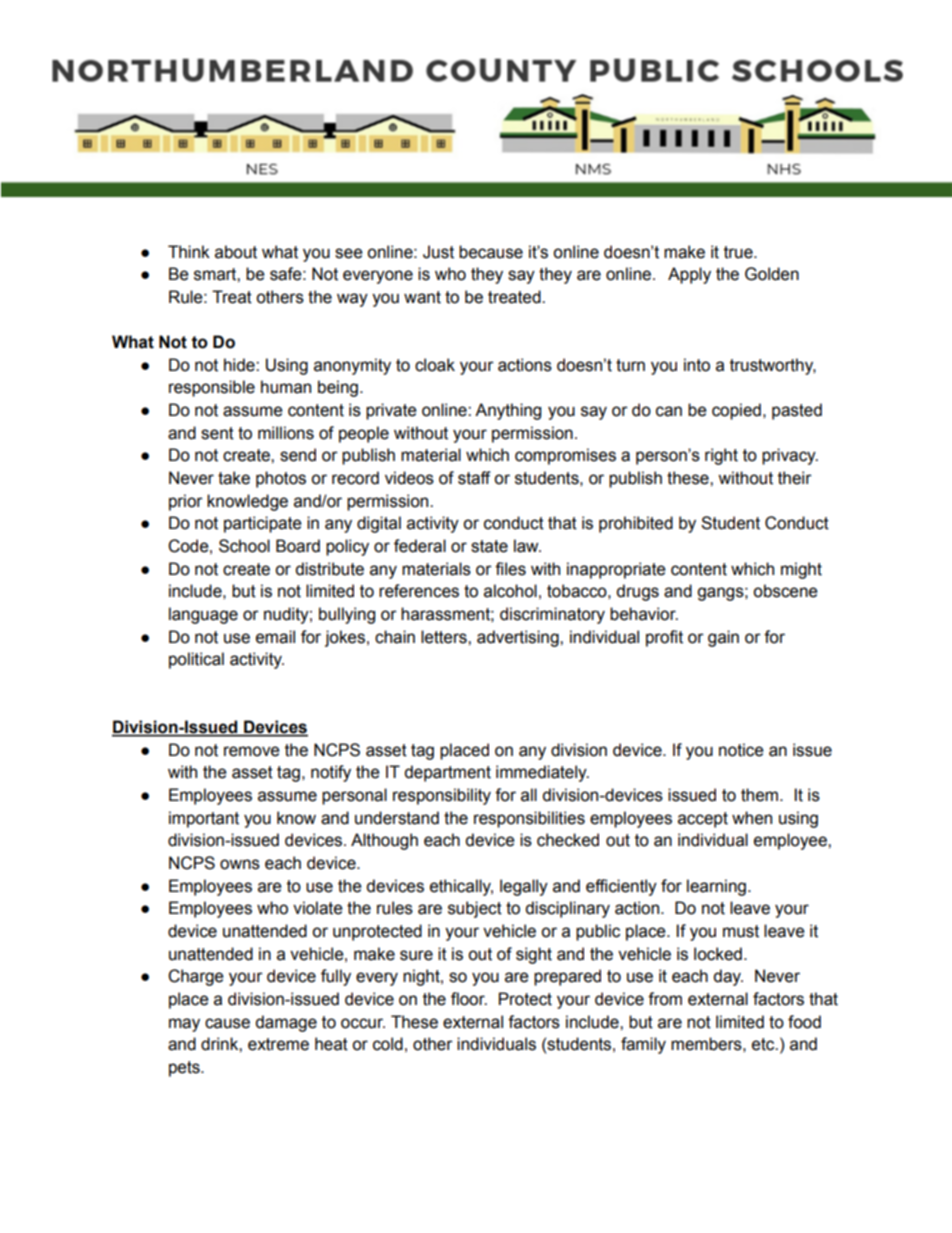  Describe the element at coordinates (489, 546) in the image. I see `state` at that location.
